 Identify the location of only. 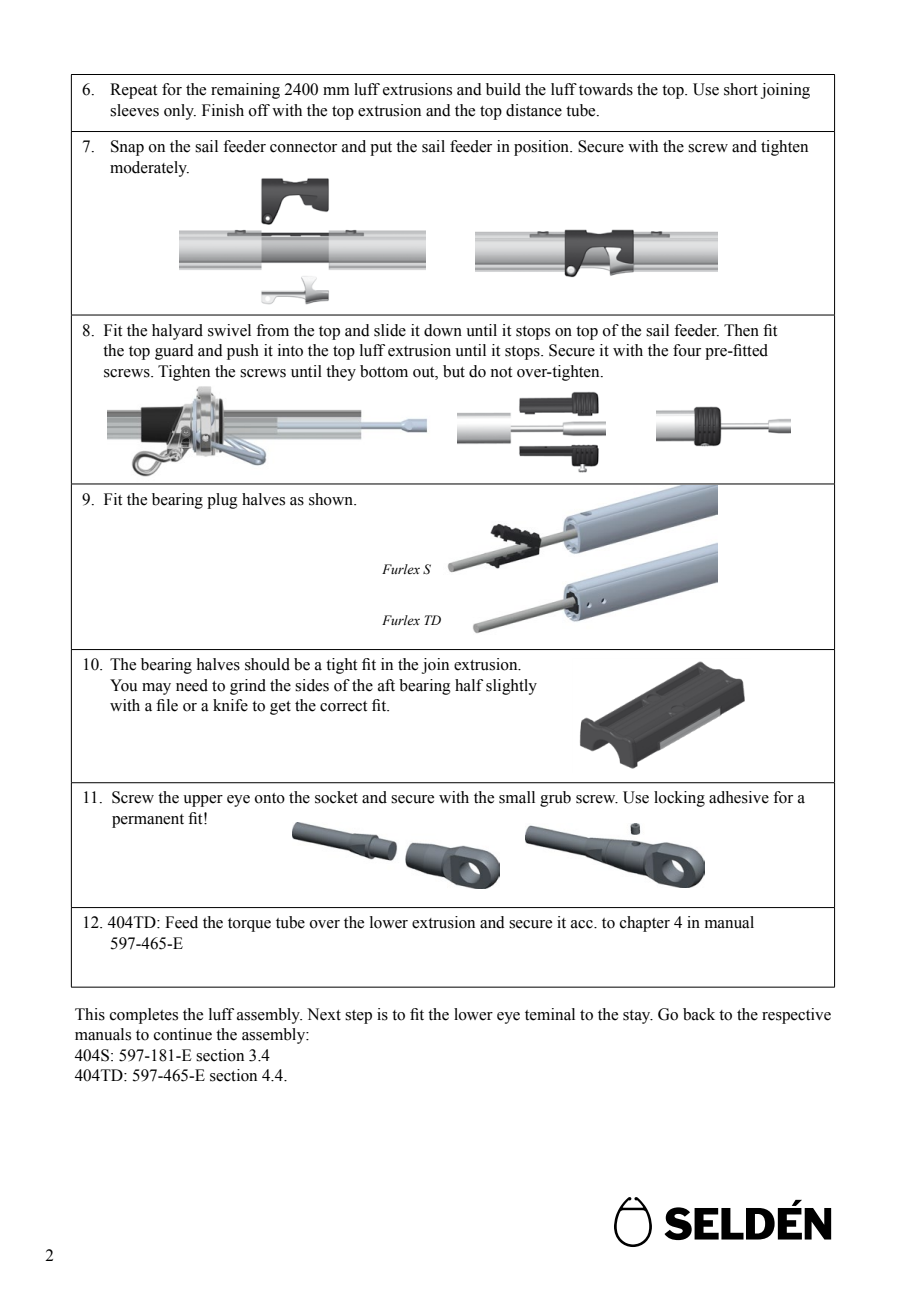
(180, 112).
